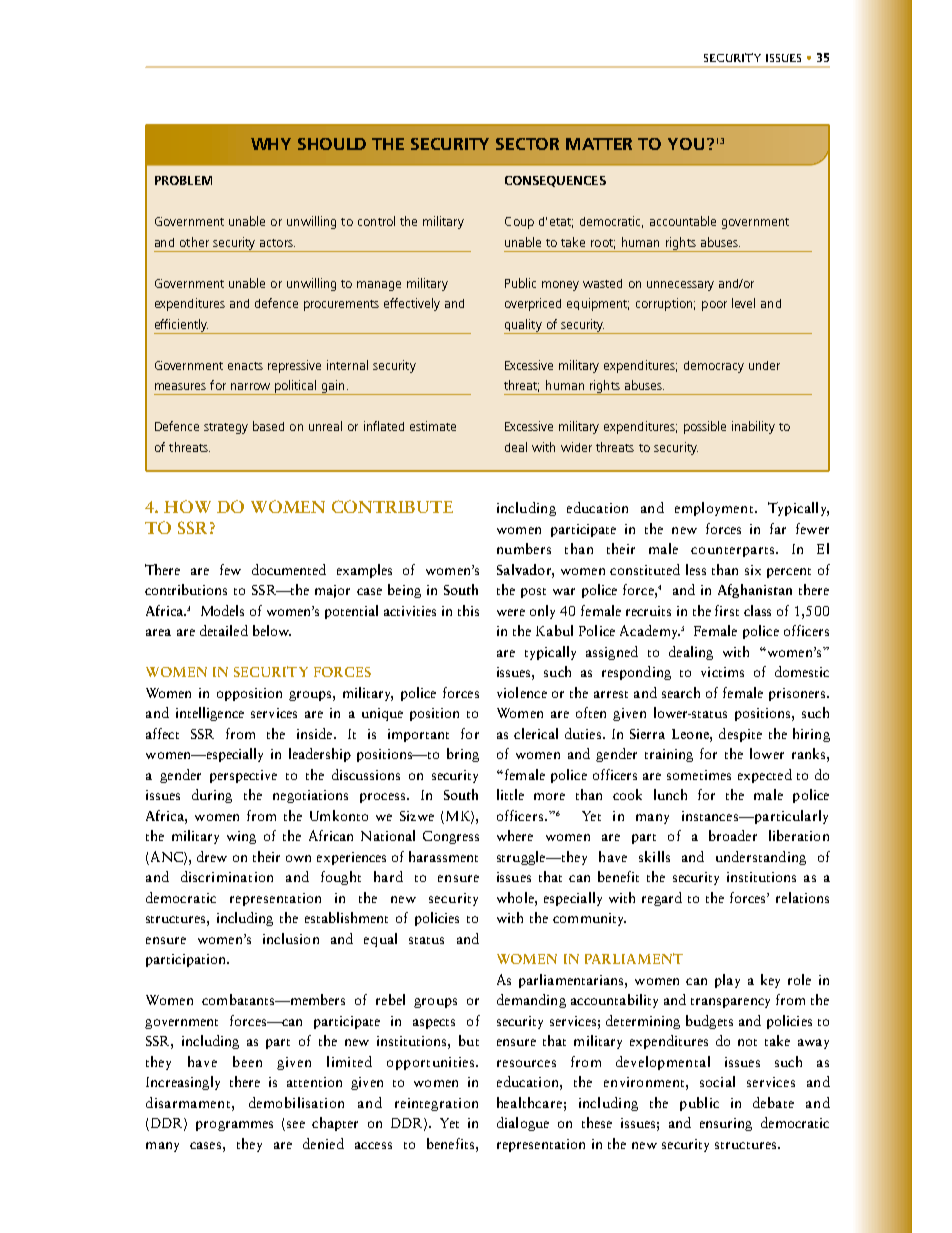 This screenshot has width=952, height=1233. Describe the element at coordinates (726, 1124) in the screenshot. I see `ensuring` at that location.
